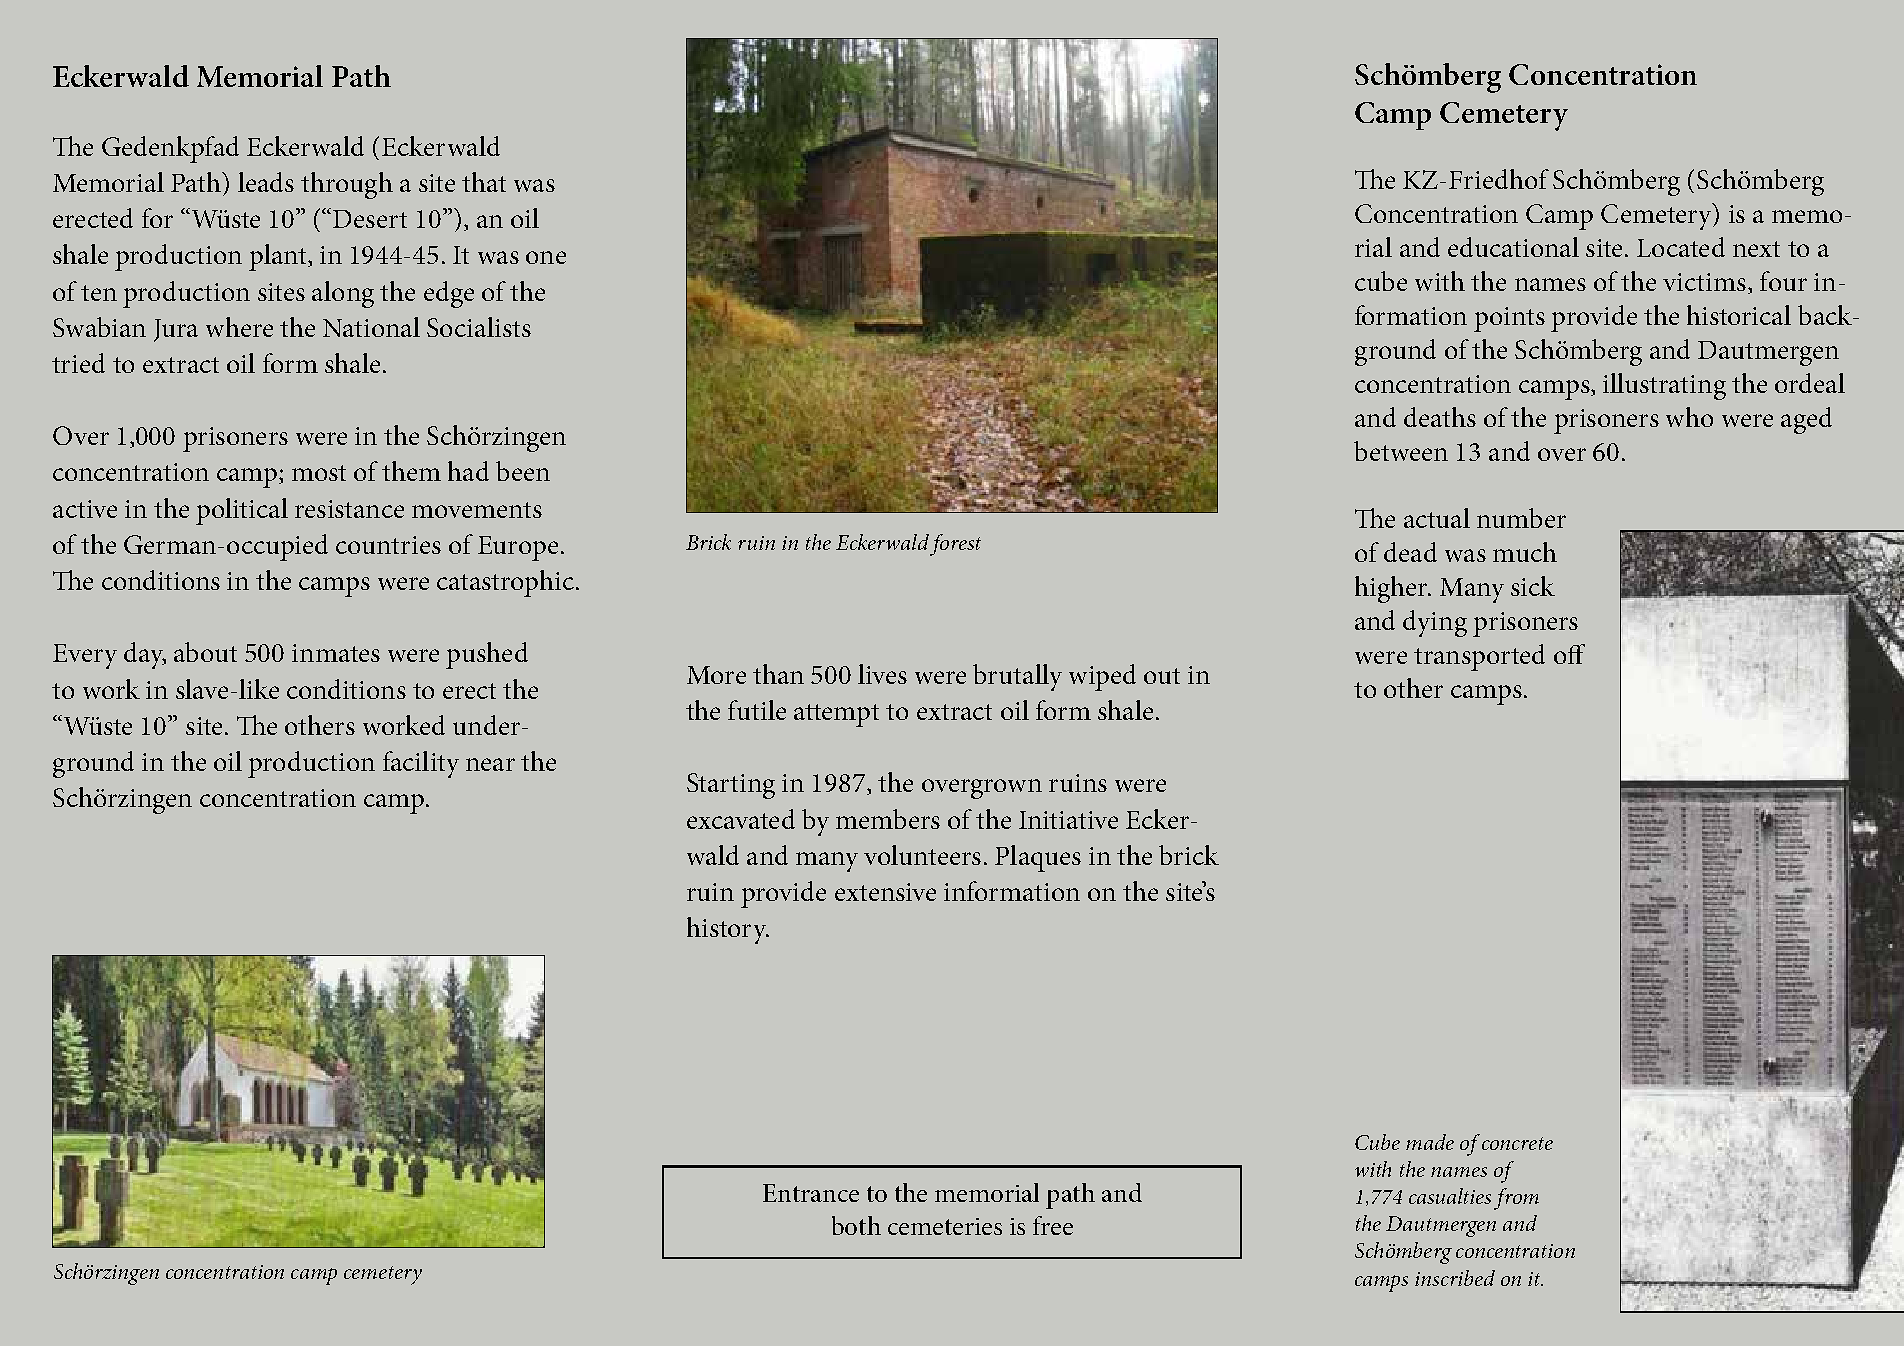 This image has height=1346, width=1904. What do you see at coordinates (728, 930) in the image?
I see `history` at bounding box center [728, 930].
